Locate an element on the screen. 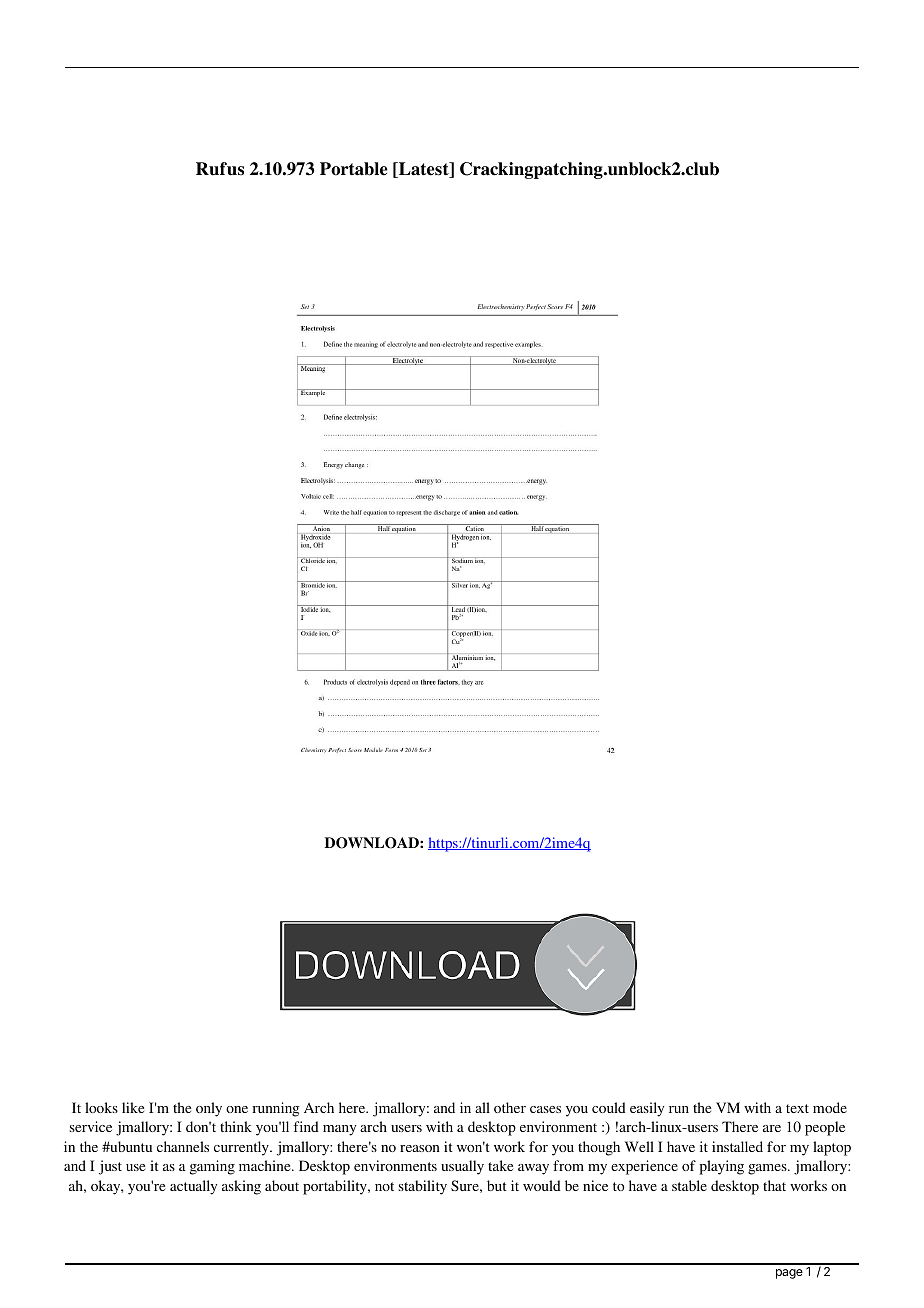 This screenshot has height=1308, width=924. Rufus is located at coordinates (220, 169).
